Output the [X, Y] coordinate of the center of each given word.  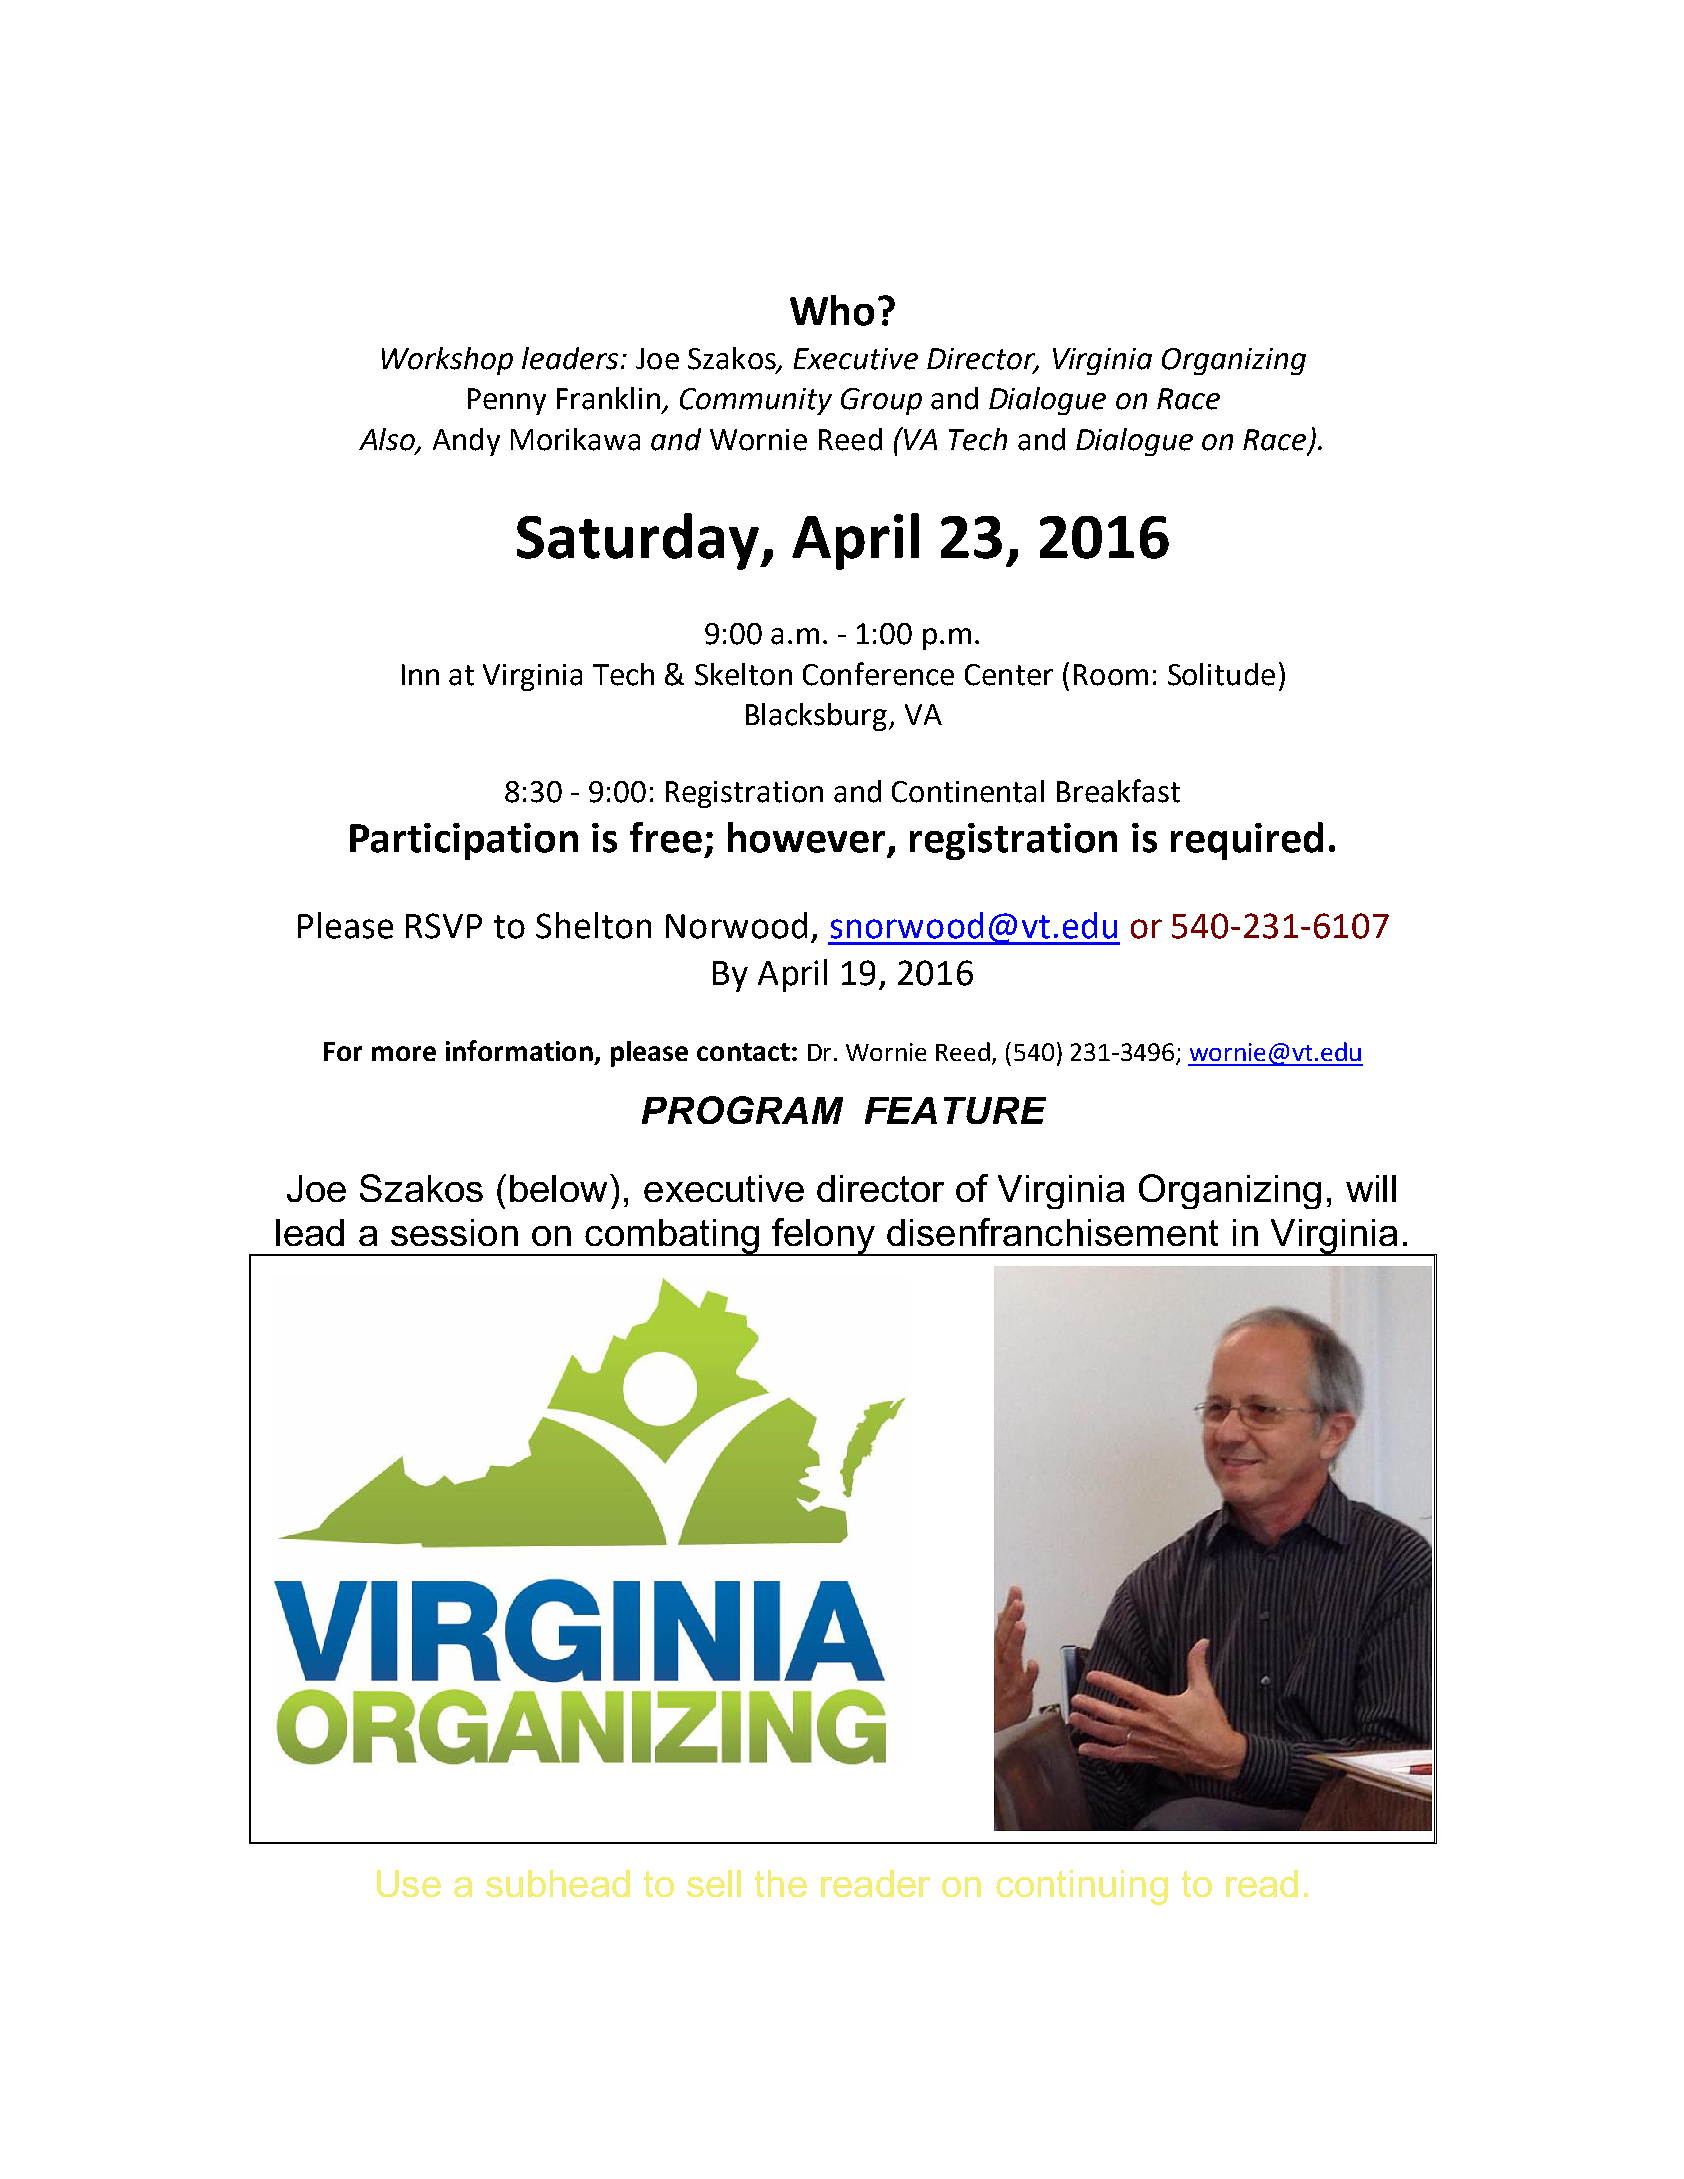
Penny [507, 401]
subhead [558, 1883]
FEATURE [955, 1110]
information [519, 1050]
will [1371, 1188]
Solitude [1221, 674]
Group [881, 401]
